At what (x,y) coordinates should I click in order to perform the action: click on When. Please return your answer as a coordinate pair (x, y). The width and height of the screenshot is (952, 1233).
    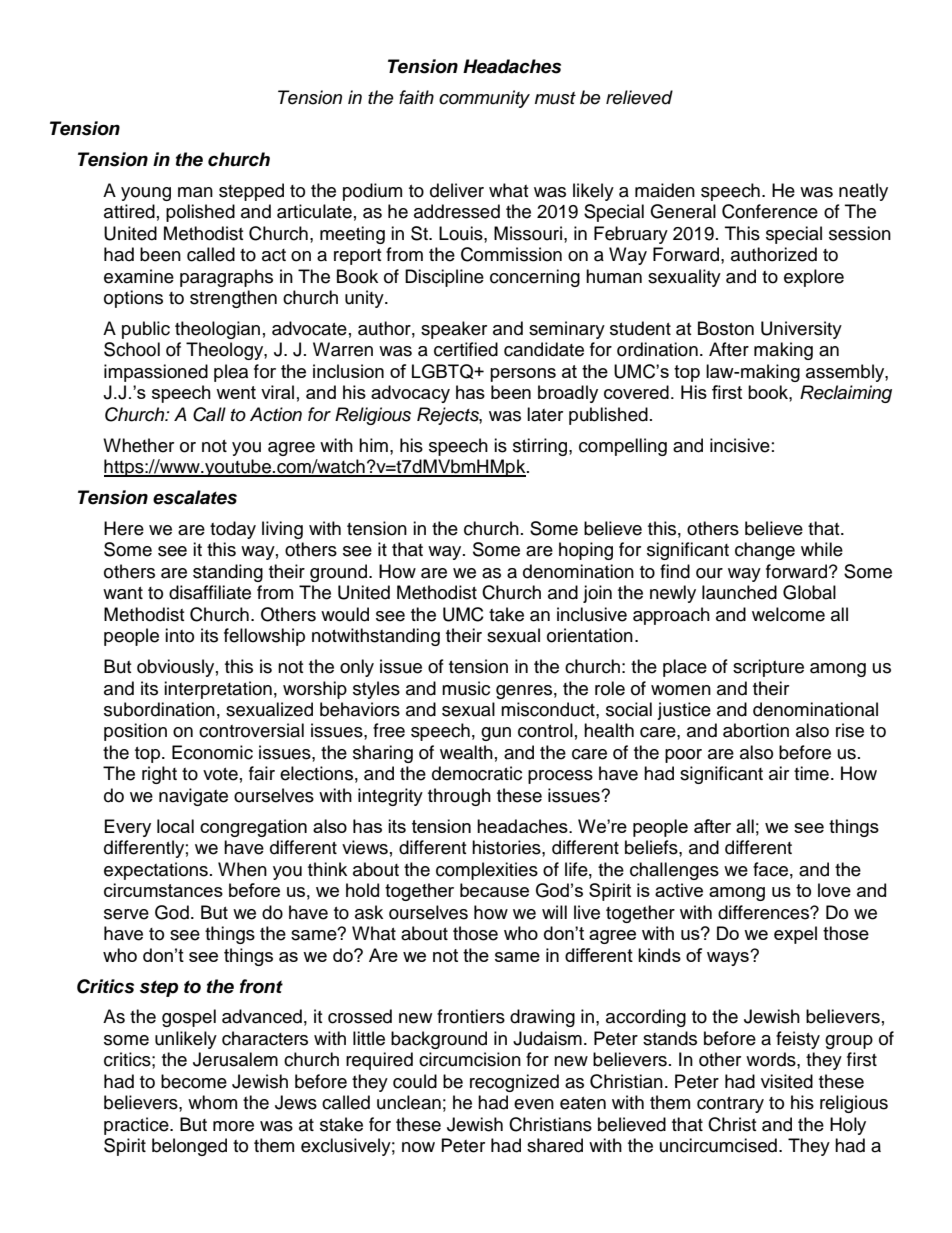
    Looking at the image, I should click on (242, 869).
